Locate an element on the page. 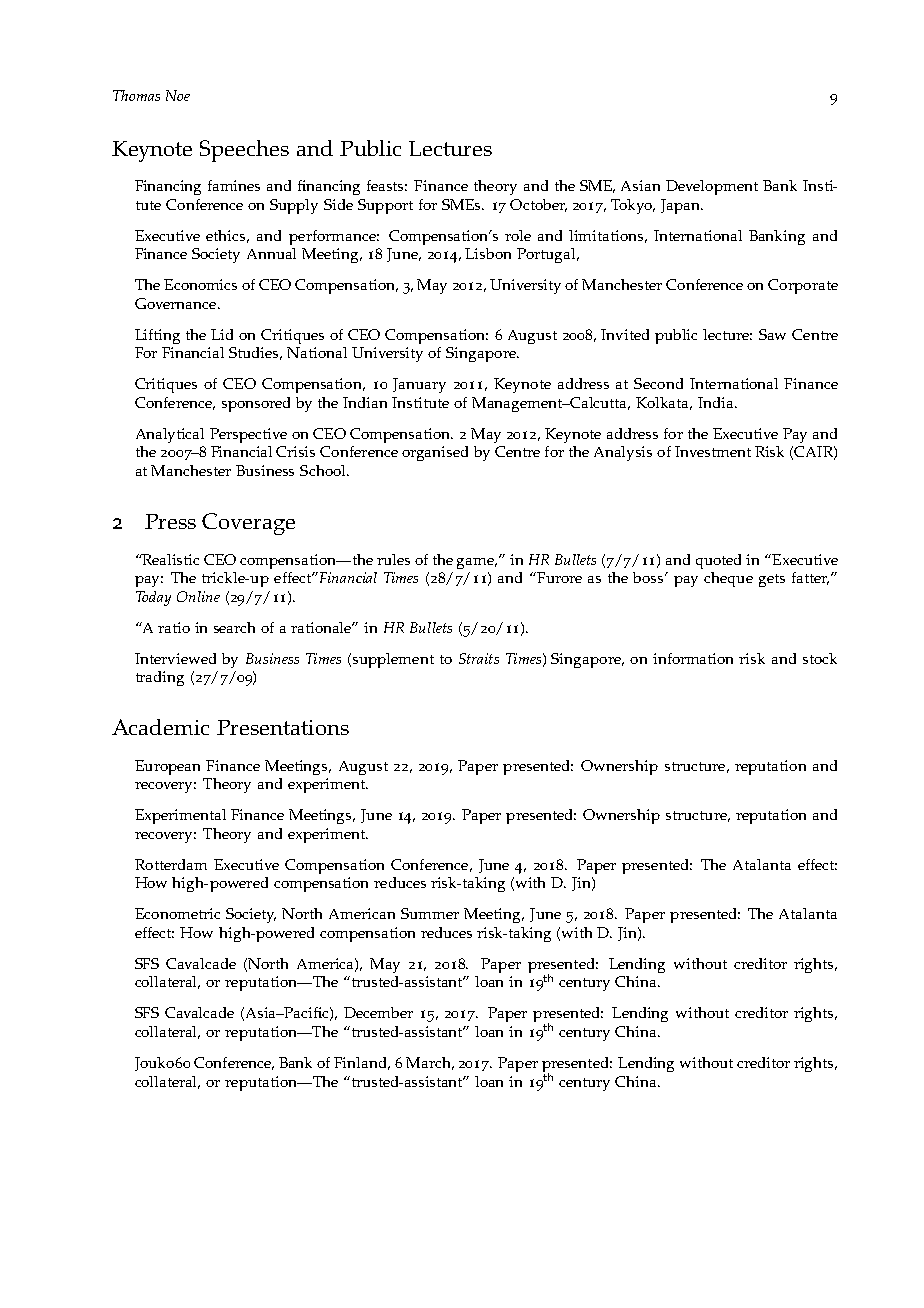 The image size is (924, 1308). Speeches is located at coordinates (244, 151).
